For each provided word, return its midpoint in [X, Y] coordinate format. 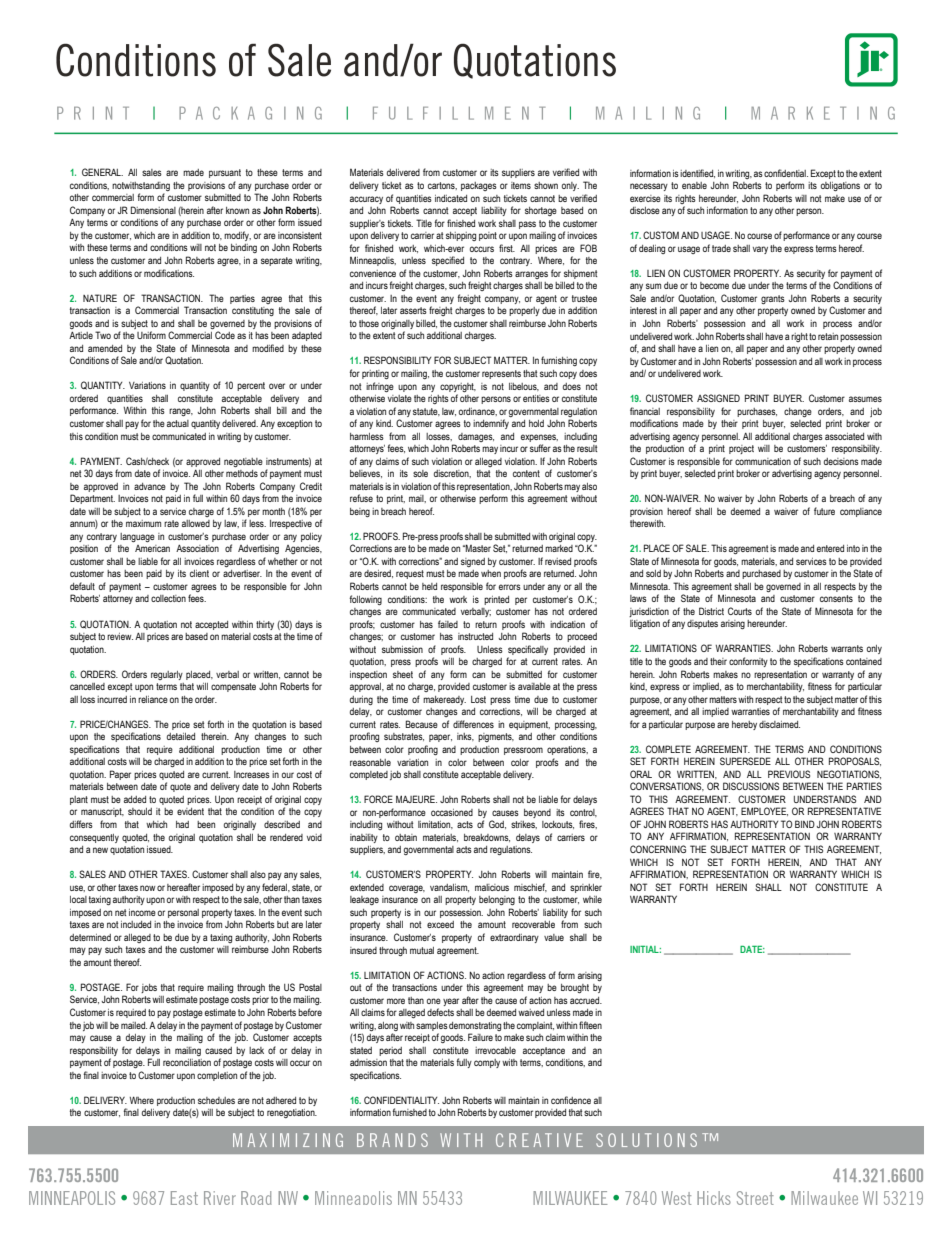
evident [190, 811]
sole [420, 473]
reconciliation [187, 1062]
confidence [571, 1100]
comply [487, 1063]
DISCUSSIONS [751, 786]
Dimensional [153, 210]
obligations [840, 186]
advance [150, 486]
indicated [451, 198]
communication [763, 461]
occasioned [452, 812]
